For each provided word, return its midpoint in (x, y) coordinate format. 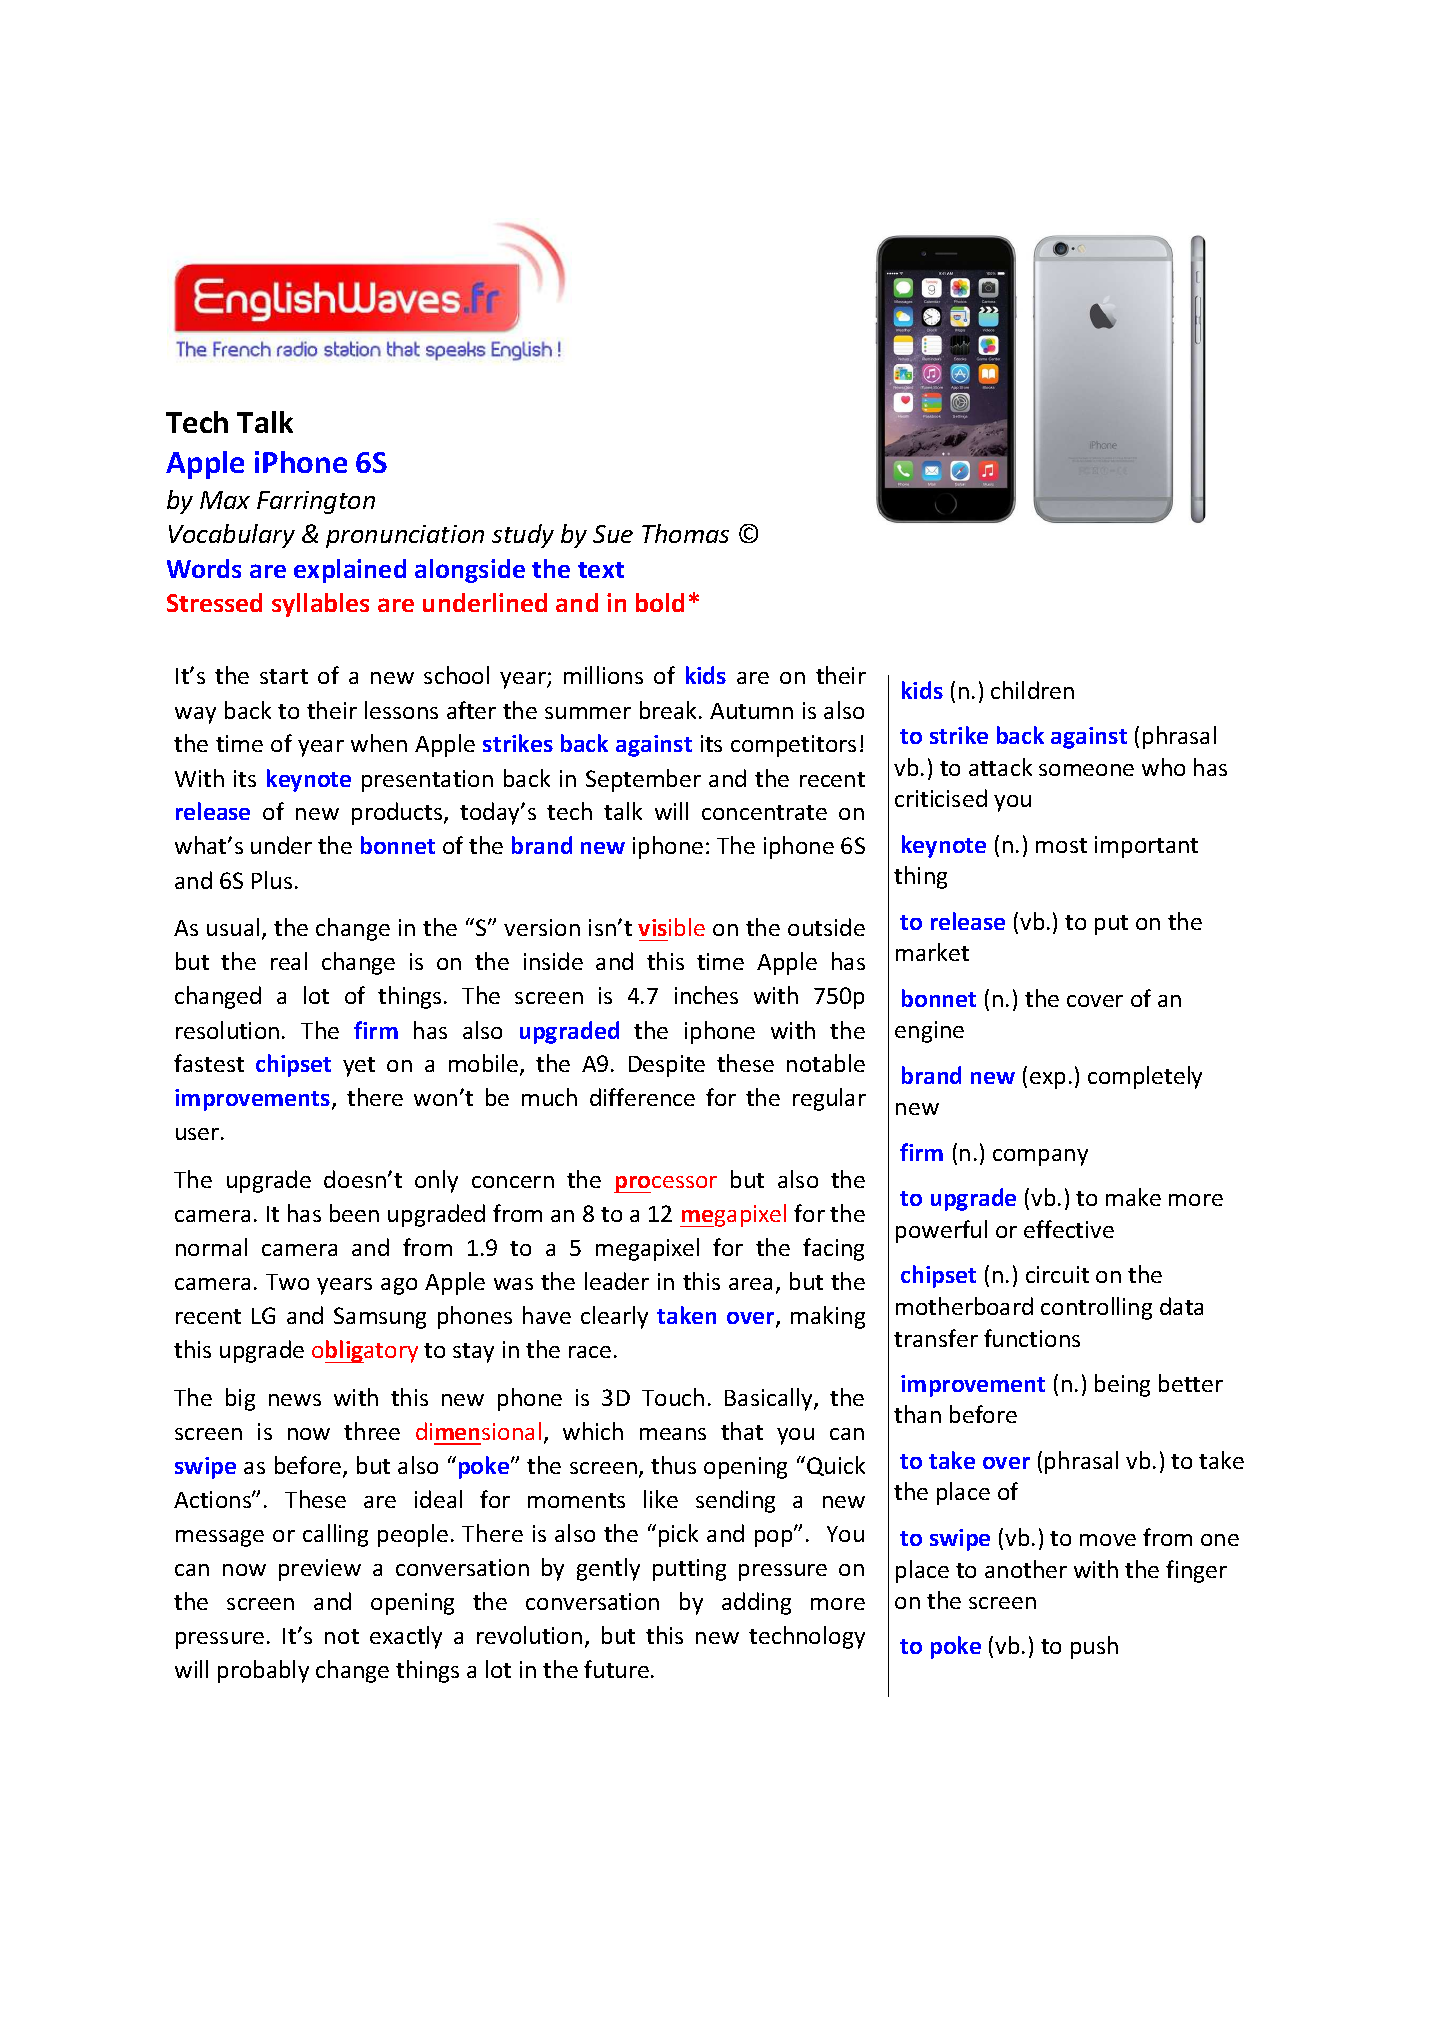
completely (1145, 1077)
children (1032, 690)
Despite (667, 1066)
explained (350, 571)
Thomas (685, 533)
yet (359, 1067)
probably (263, 1671)
